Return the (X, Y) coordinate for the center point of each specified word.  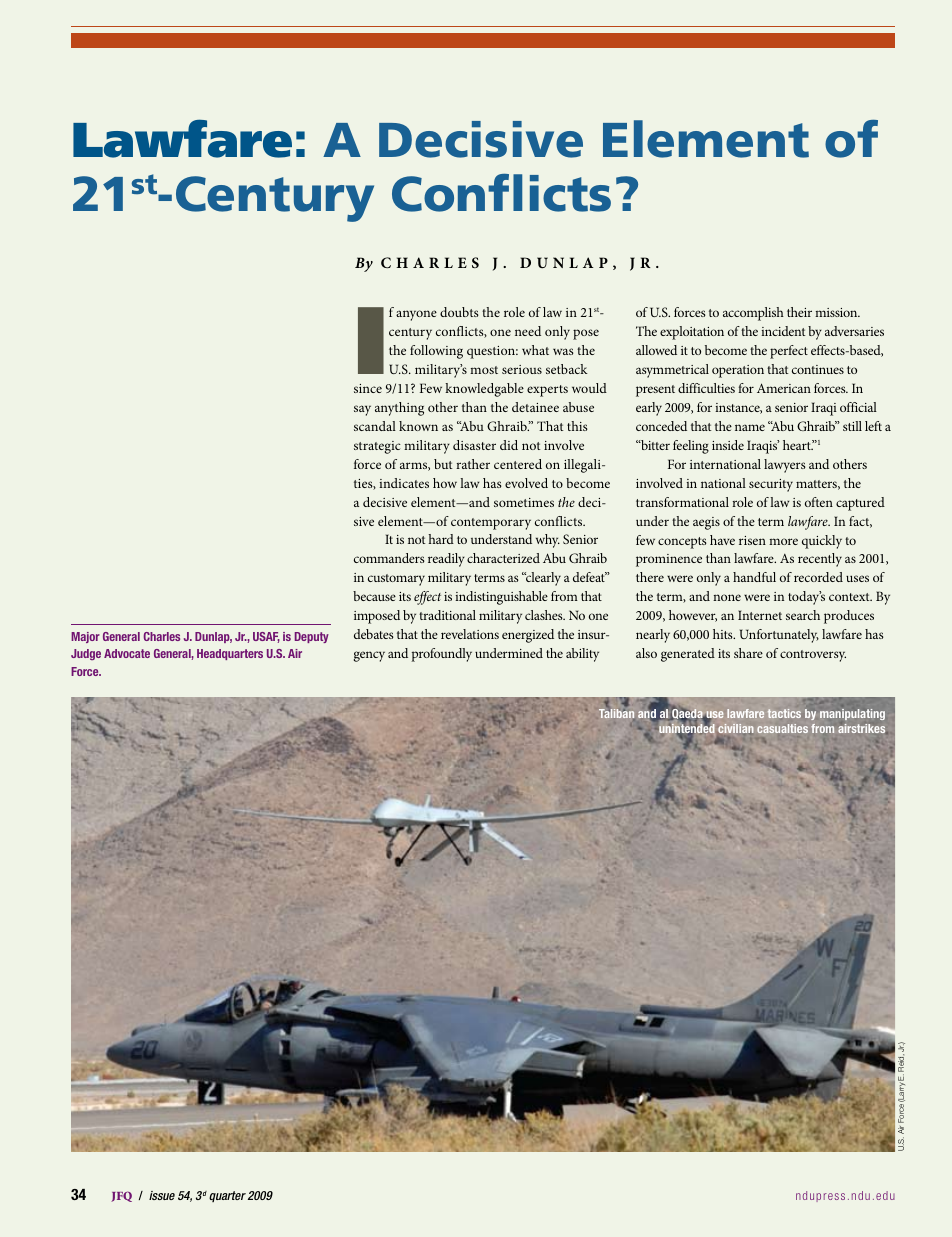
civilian (736, 728)
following (436, 352)
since (368, 388)
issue (162, 1195)
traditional (447, 615)
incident (783, 331)
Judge (86, 654)
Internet (760, 615)
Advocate (127, 653)
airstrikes (861, 728)
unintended (687, 729)
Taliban (616, 713)
